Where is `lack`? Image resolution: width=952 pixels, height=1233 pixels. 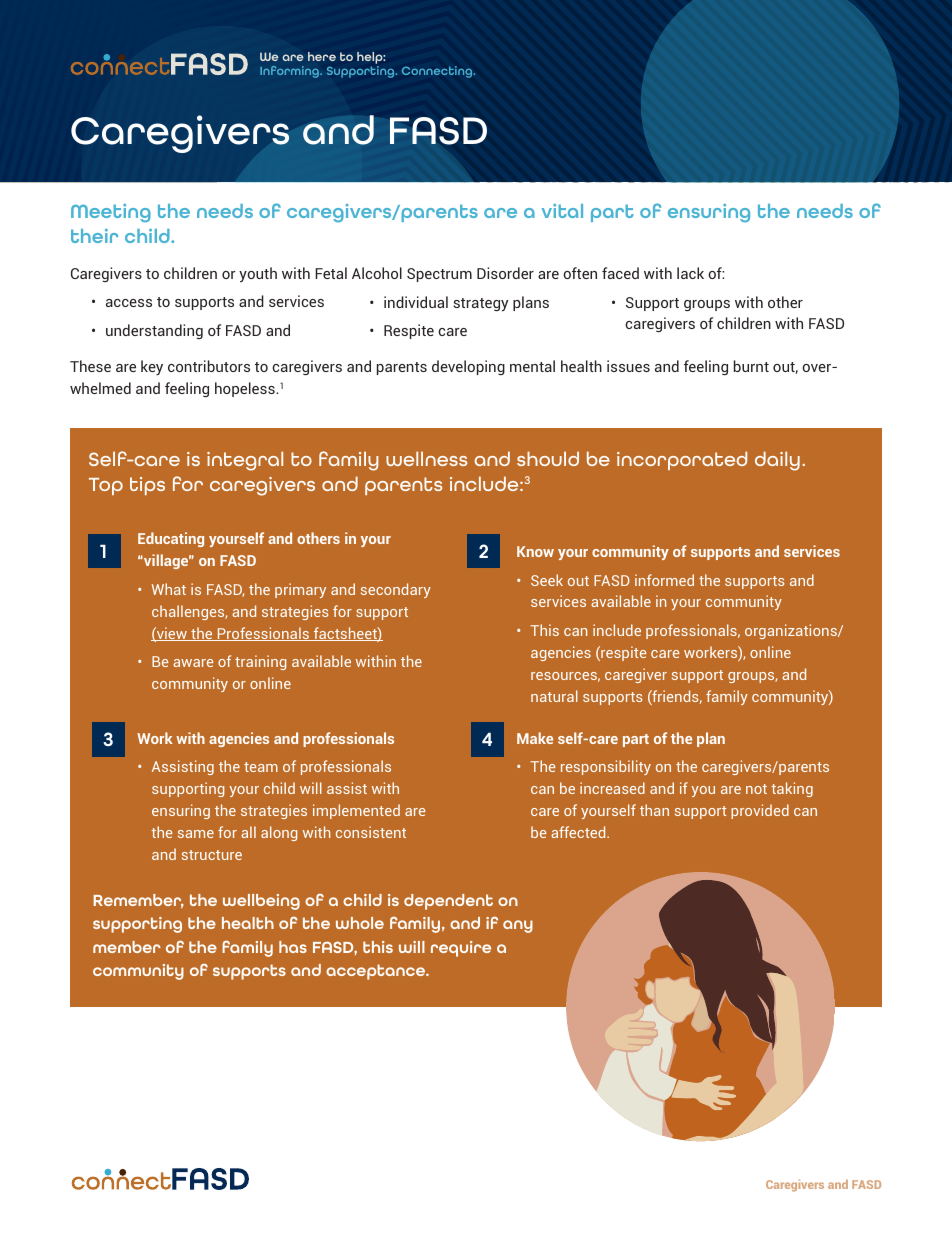 lack is located at coordinates (690, 273).
